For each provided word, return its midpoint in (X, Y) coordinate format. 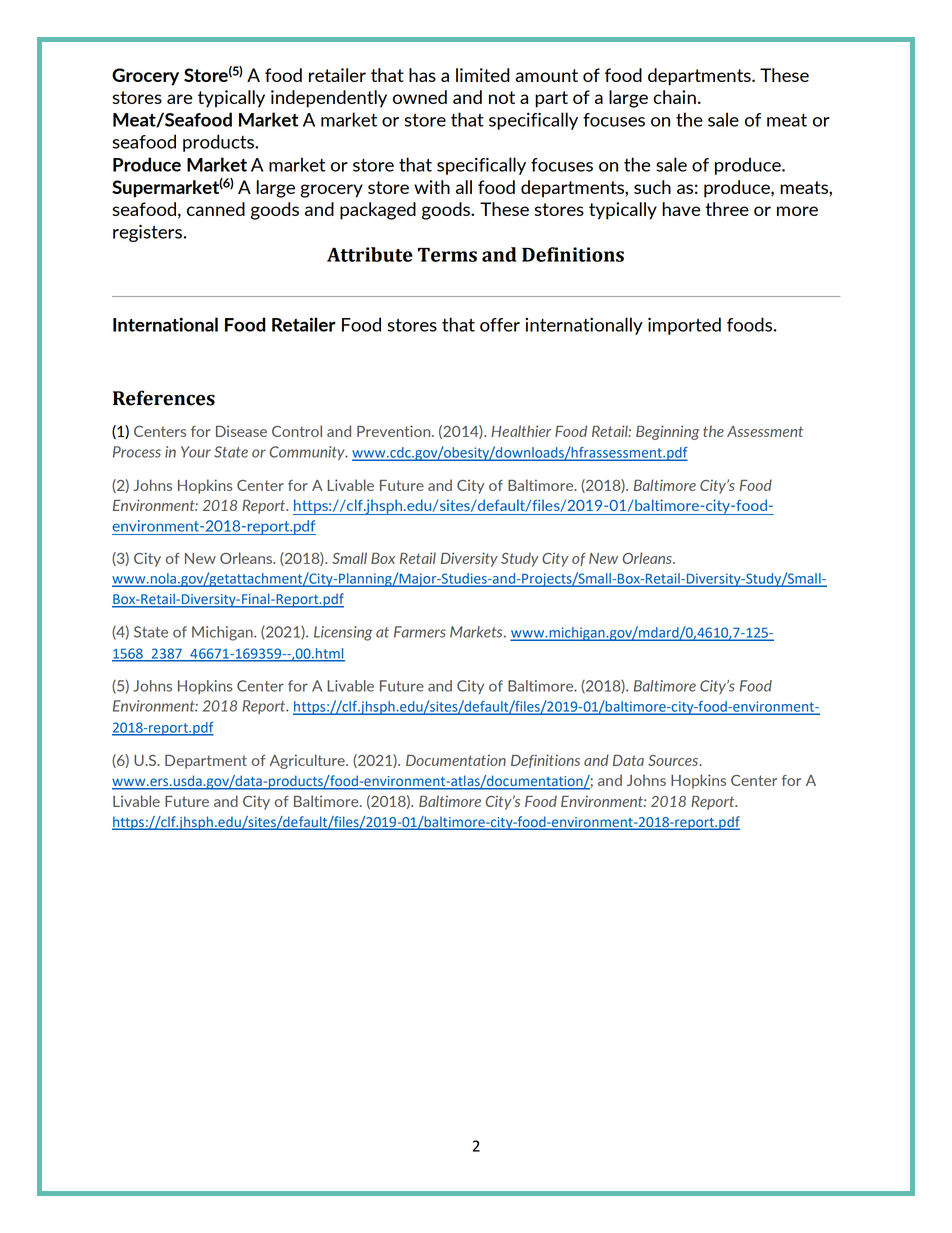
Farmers (420, 632)
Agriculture (308, 761)
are (180, 99)
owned (420, 97)
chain (674, 97)
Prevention (395, 431)
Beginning (667, 432)
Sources (674, 760)
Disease (241, 431)
